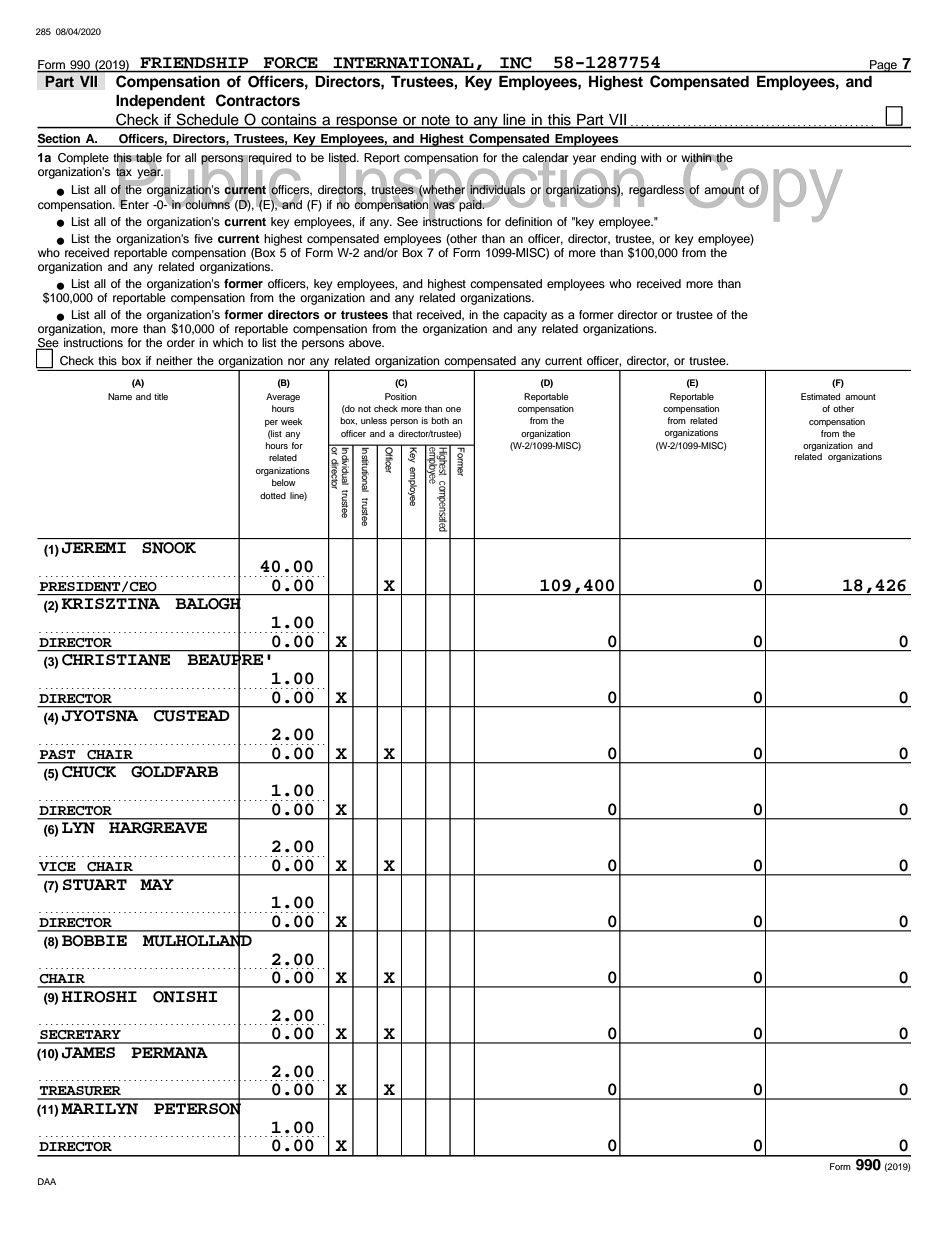  What do you see at coordinates (273, 495) in the screenshot?
I see `dotted` at bounding box center [273, 495].
